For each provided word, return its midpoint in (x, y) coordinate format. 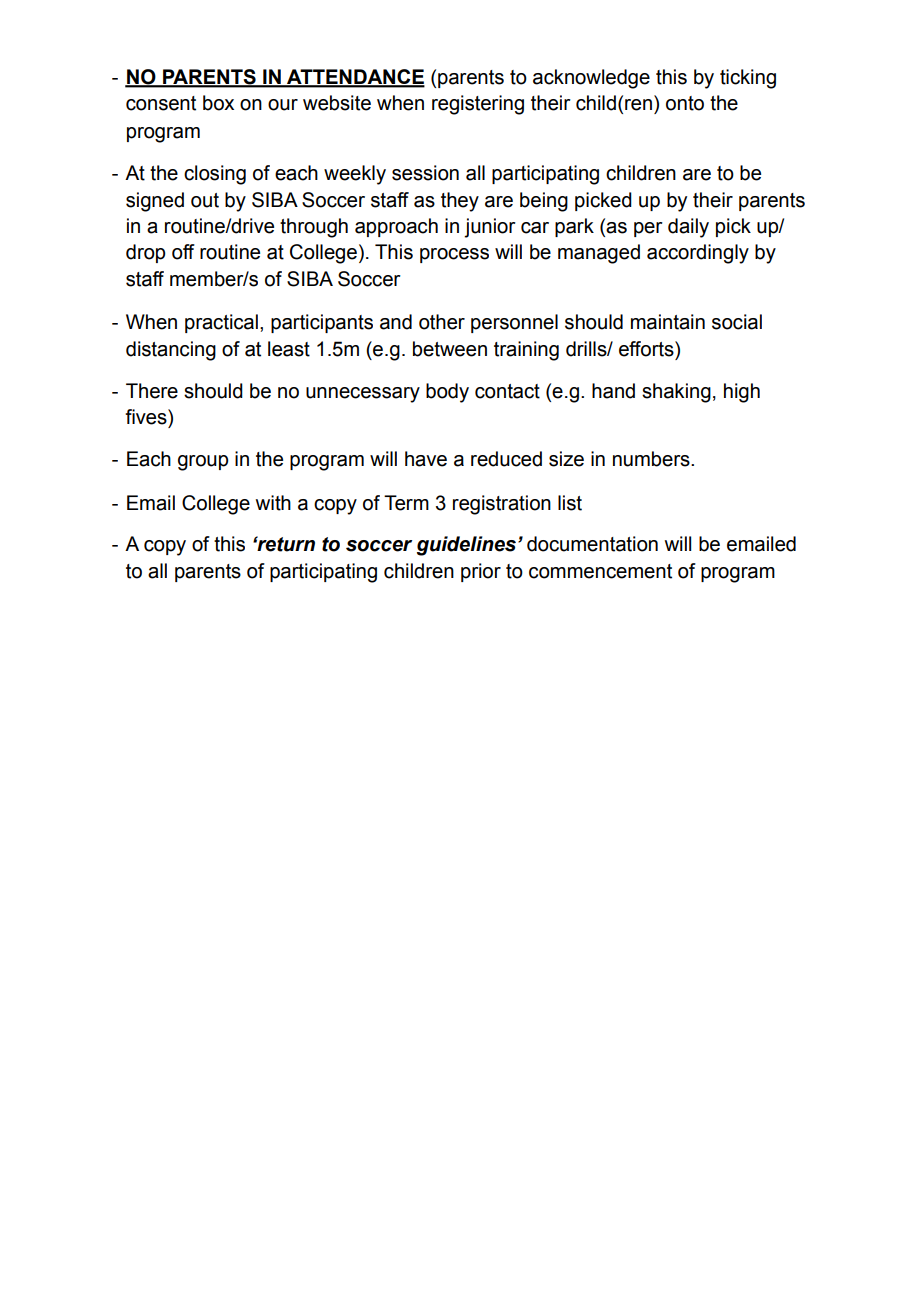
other (442, 322)
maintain (668, 322)
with (273, 503)
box (218, 103)
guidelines (468, 546)
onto (685, 103)
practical (221, 323)
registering (478, 105)
